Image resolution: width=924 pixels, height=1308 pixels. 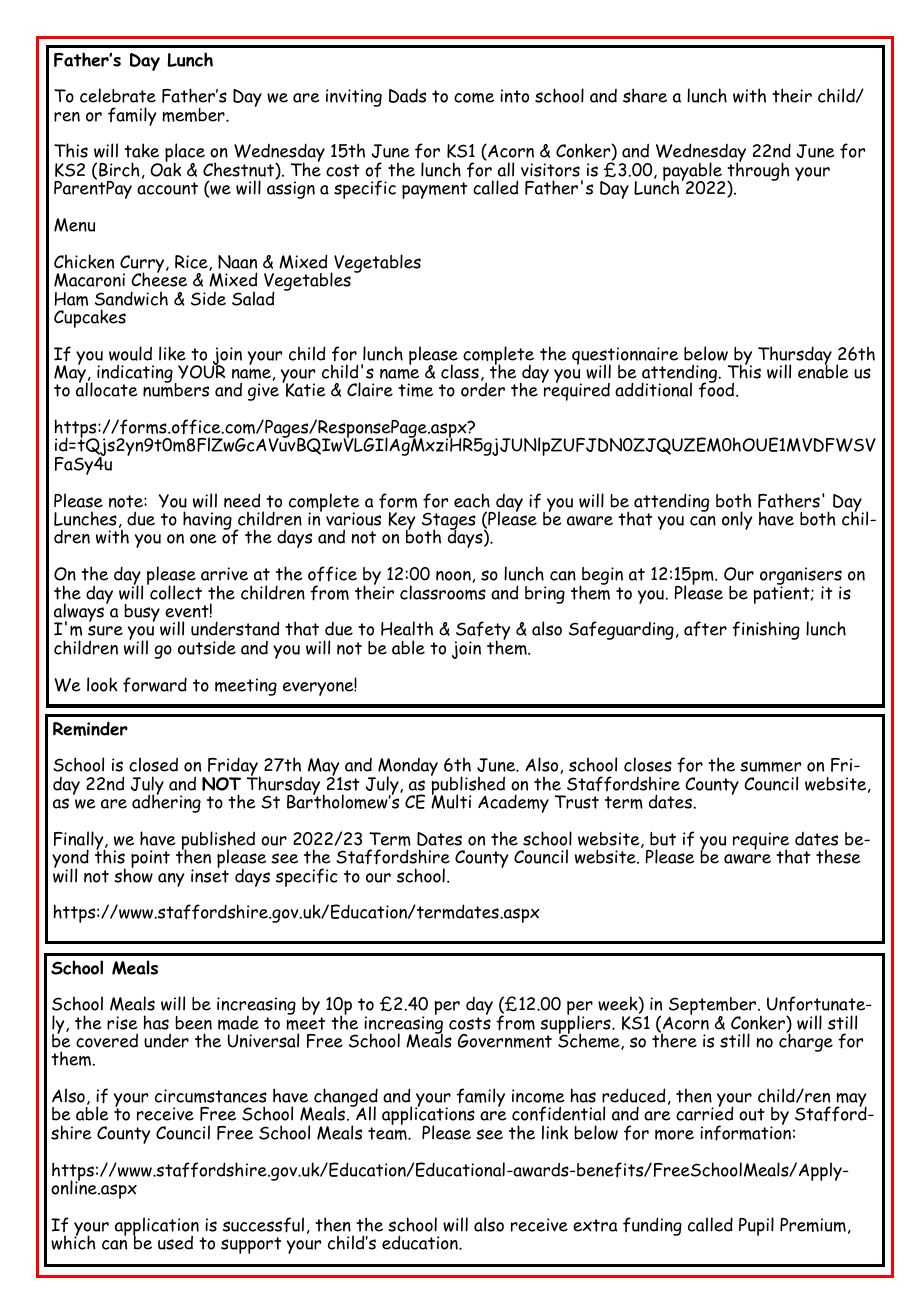 What do you see at coordinates (758, 172) in the page?
I see `through` at bounding box center [758, 172].
